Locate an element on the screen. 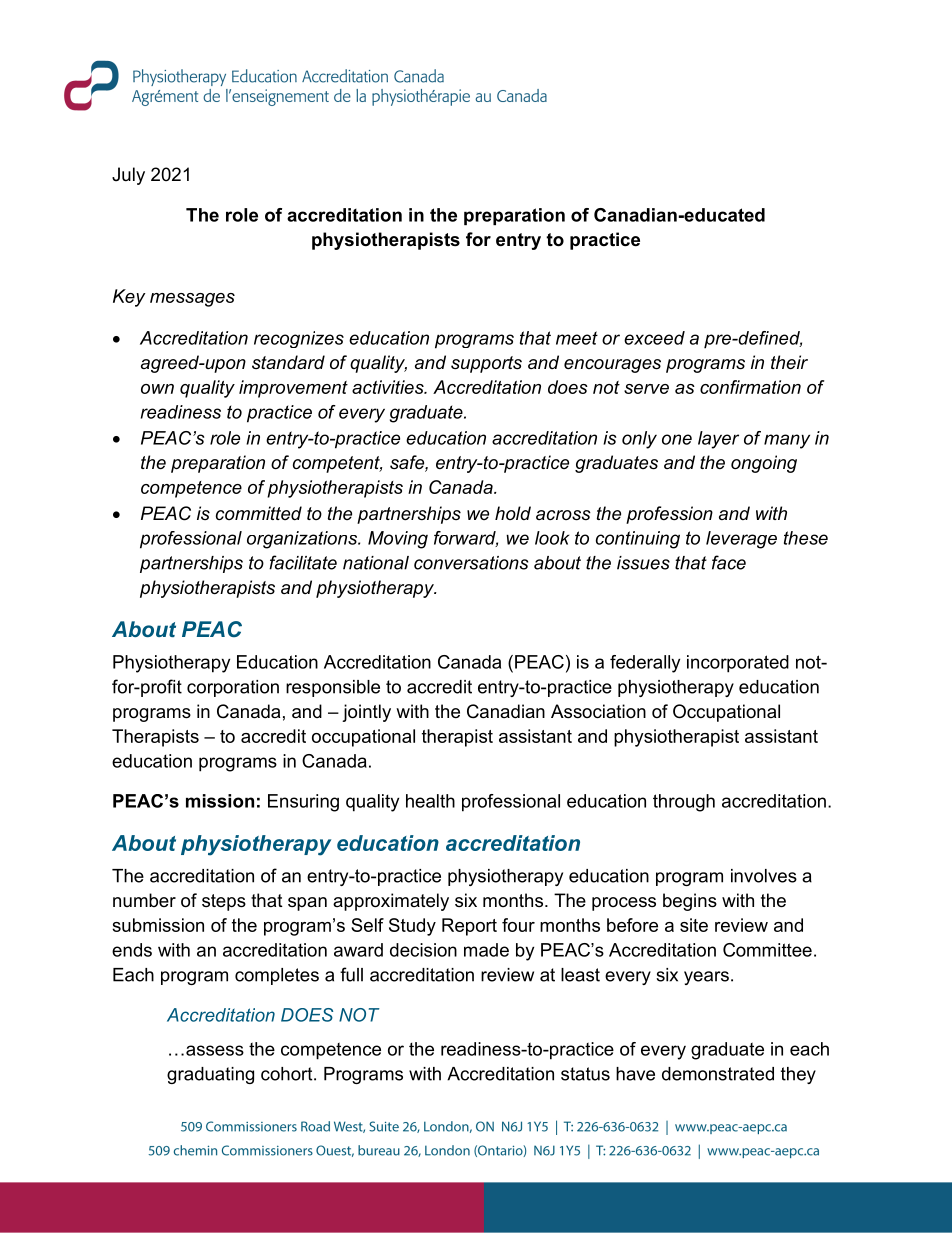 Image resolution: width=952 pixels, height=1233 pixels. status is located at coordinates (585, 1074).
